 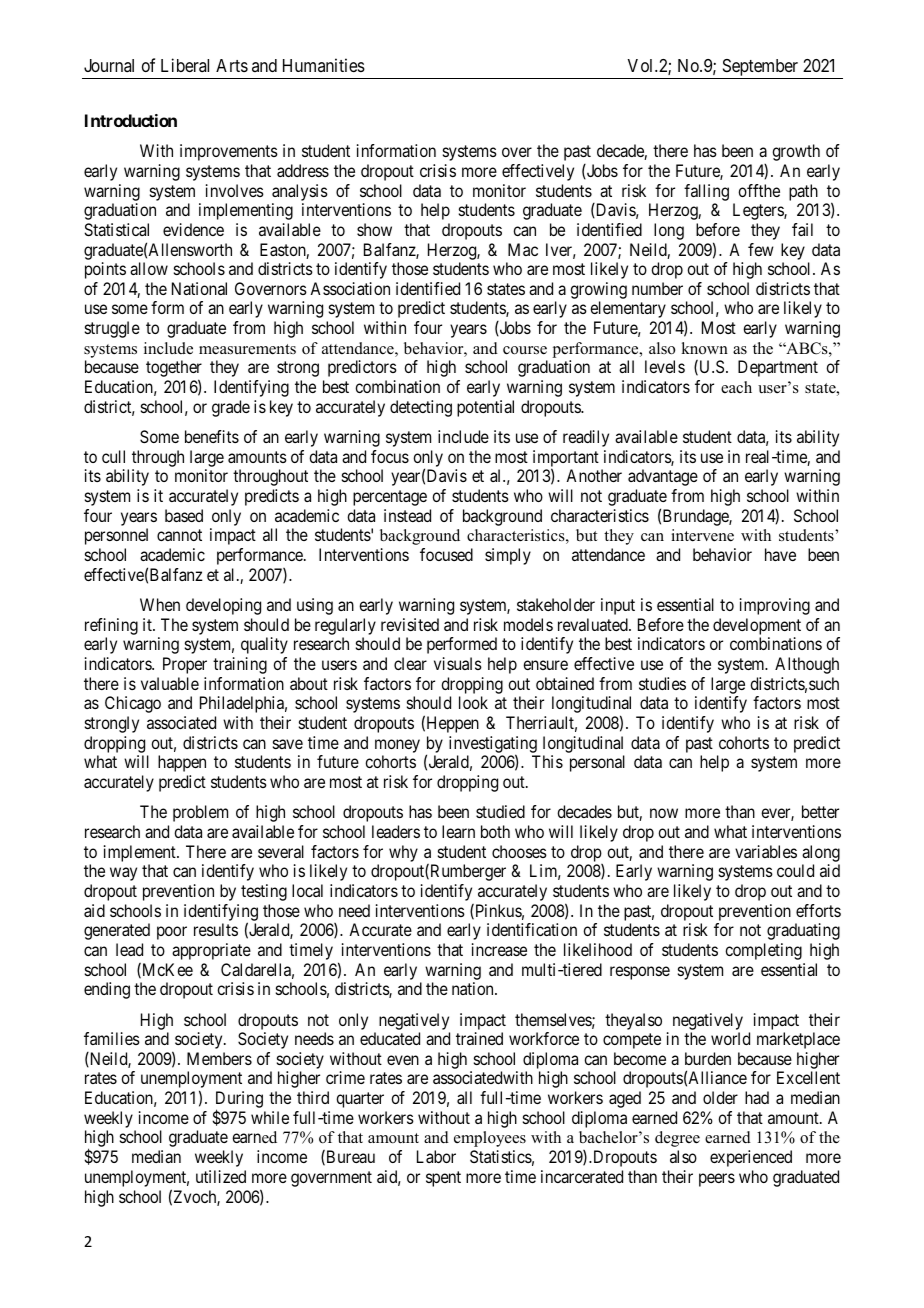 I want to click on employees, so click(x=490, y=1139).
